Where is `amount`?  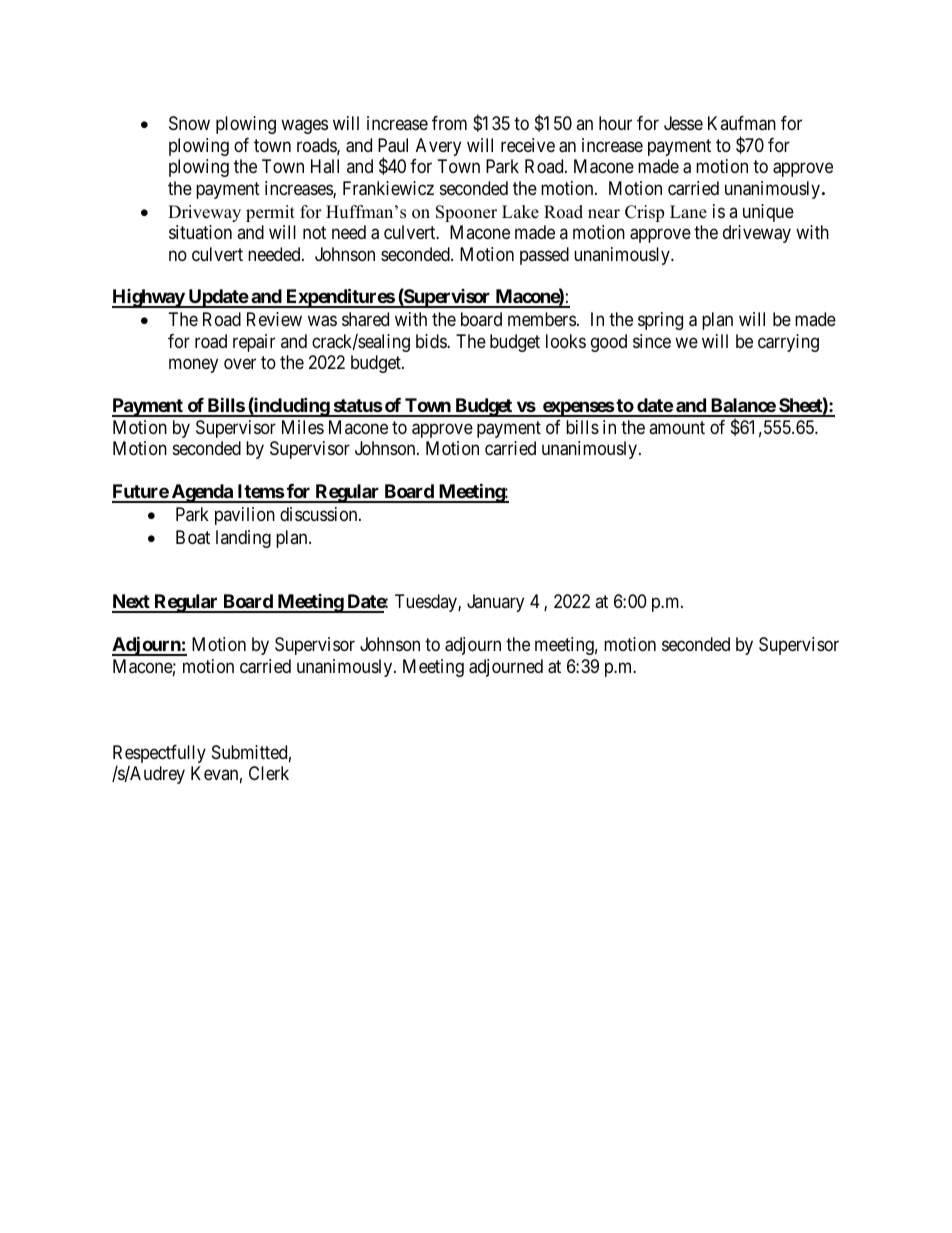 amount is located at coordinates (677, 427).
